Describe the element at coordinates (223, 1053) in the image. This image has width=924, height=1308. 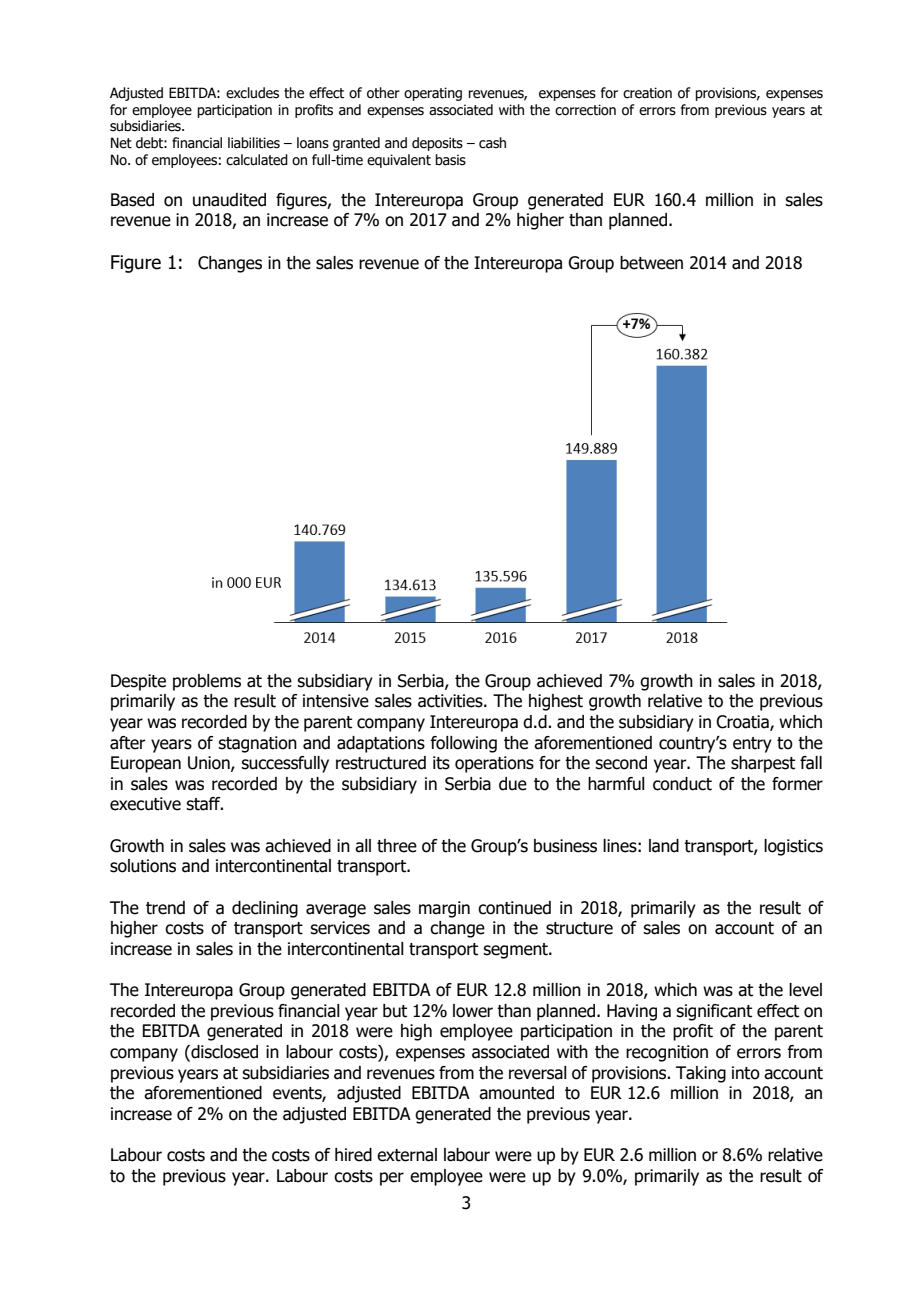
I see `disclosed` at that location.
